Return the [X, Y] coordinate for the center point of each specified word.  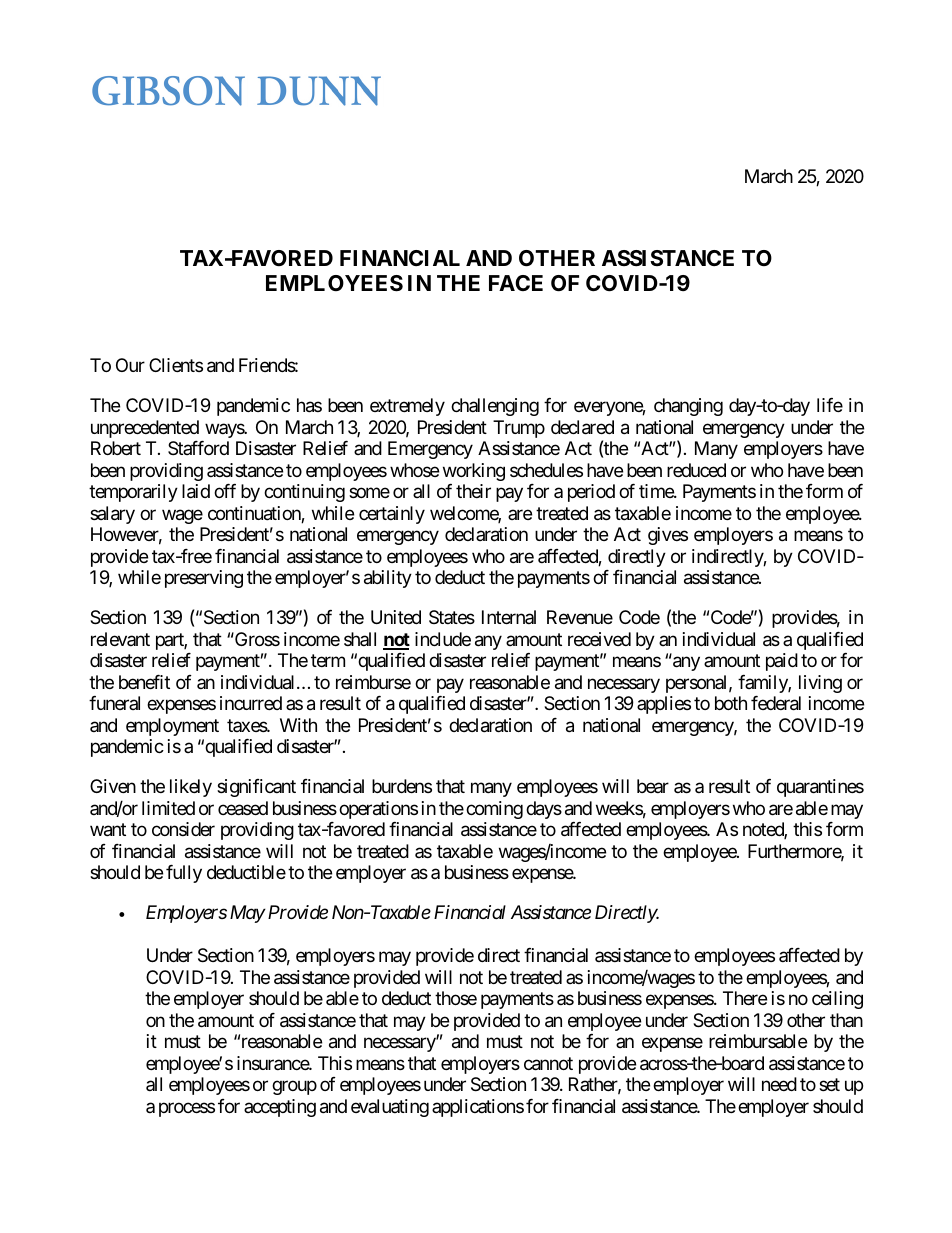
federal [776, 703]
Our [130, 365]
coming [494, 810]
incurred [251, 703]
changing [688, 407]
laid [196, 491]
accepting [280, 1108]
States [452, 617]
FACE [516, 283]
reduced [696, 470]
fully [184, 874]
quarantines [820, 788]
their [473, 491]
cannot [548, 1064]
